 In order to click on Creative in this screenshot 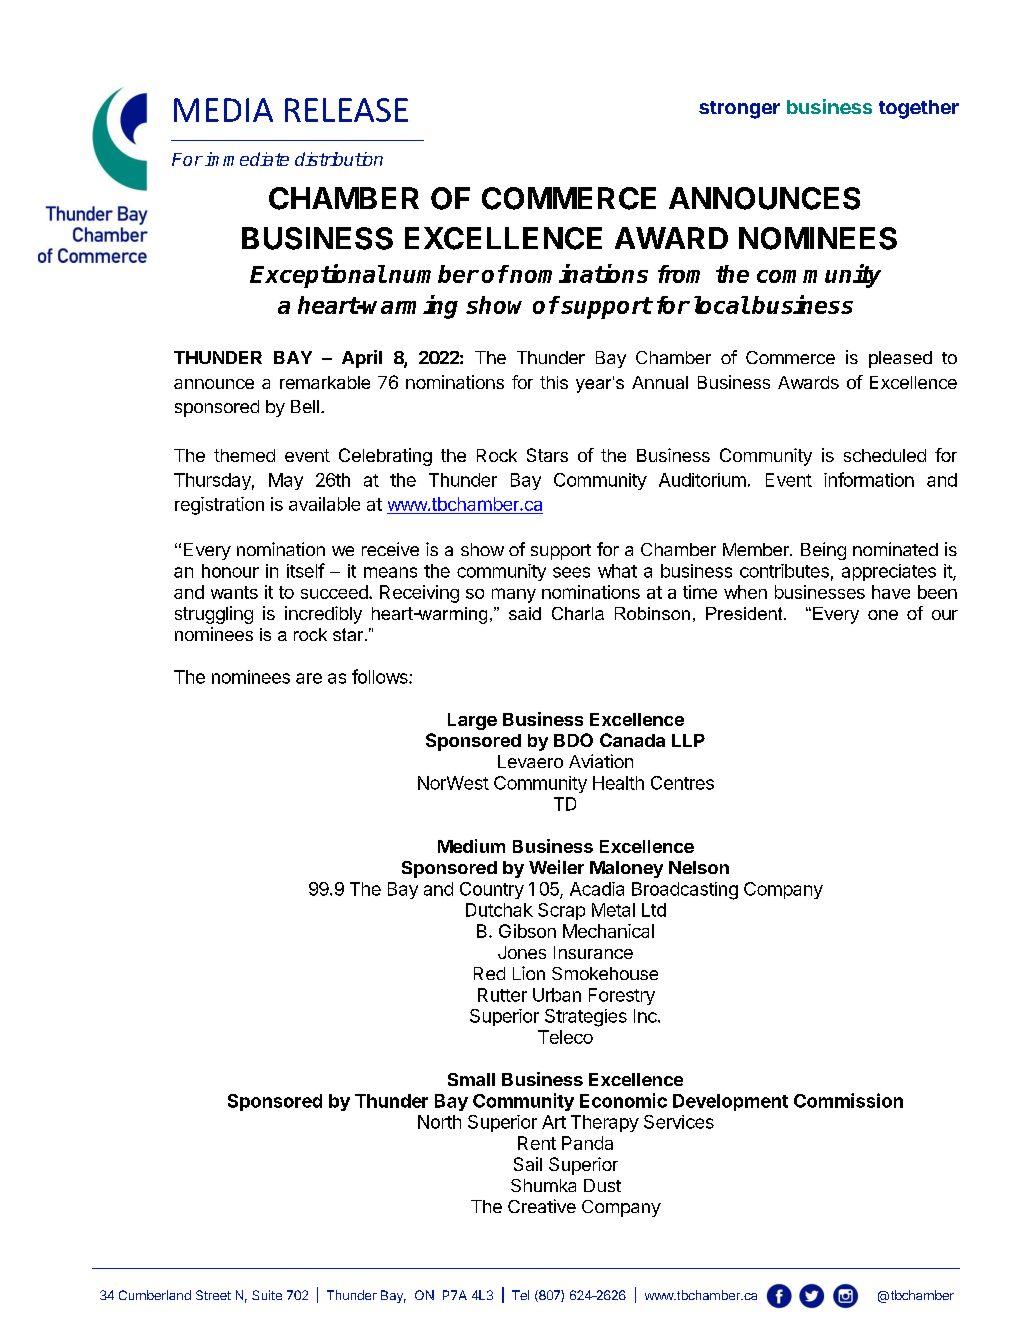, I will do `click(542, 1206)`.
